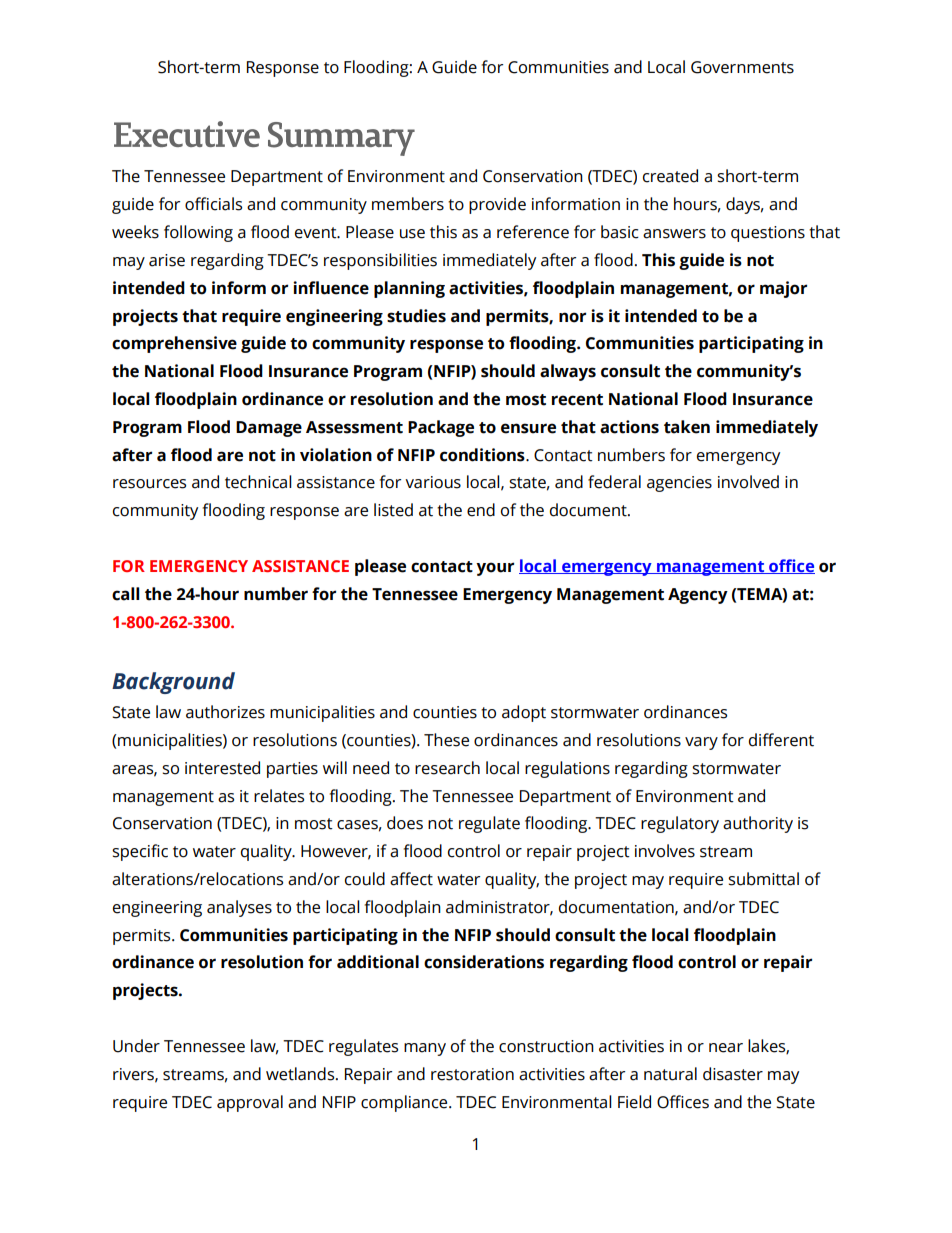 This screenshot has width=952, height=1233. I want to click on Governments, so click(742, 67).
